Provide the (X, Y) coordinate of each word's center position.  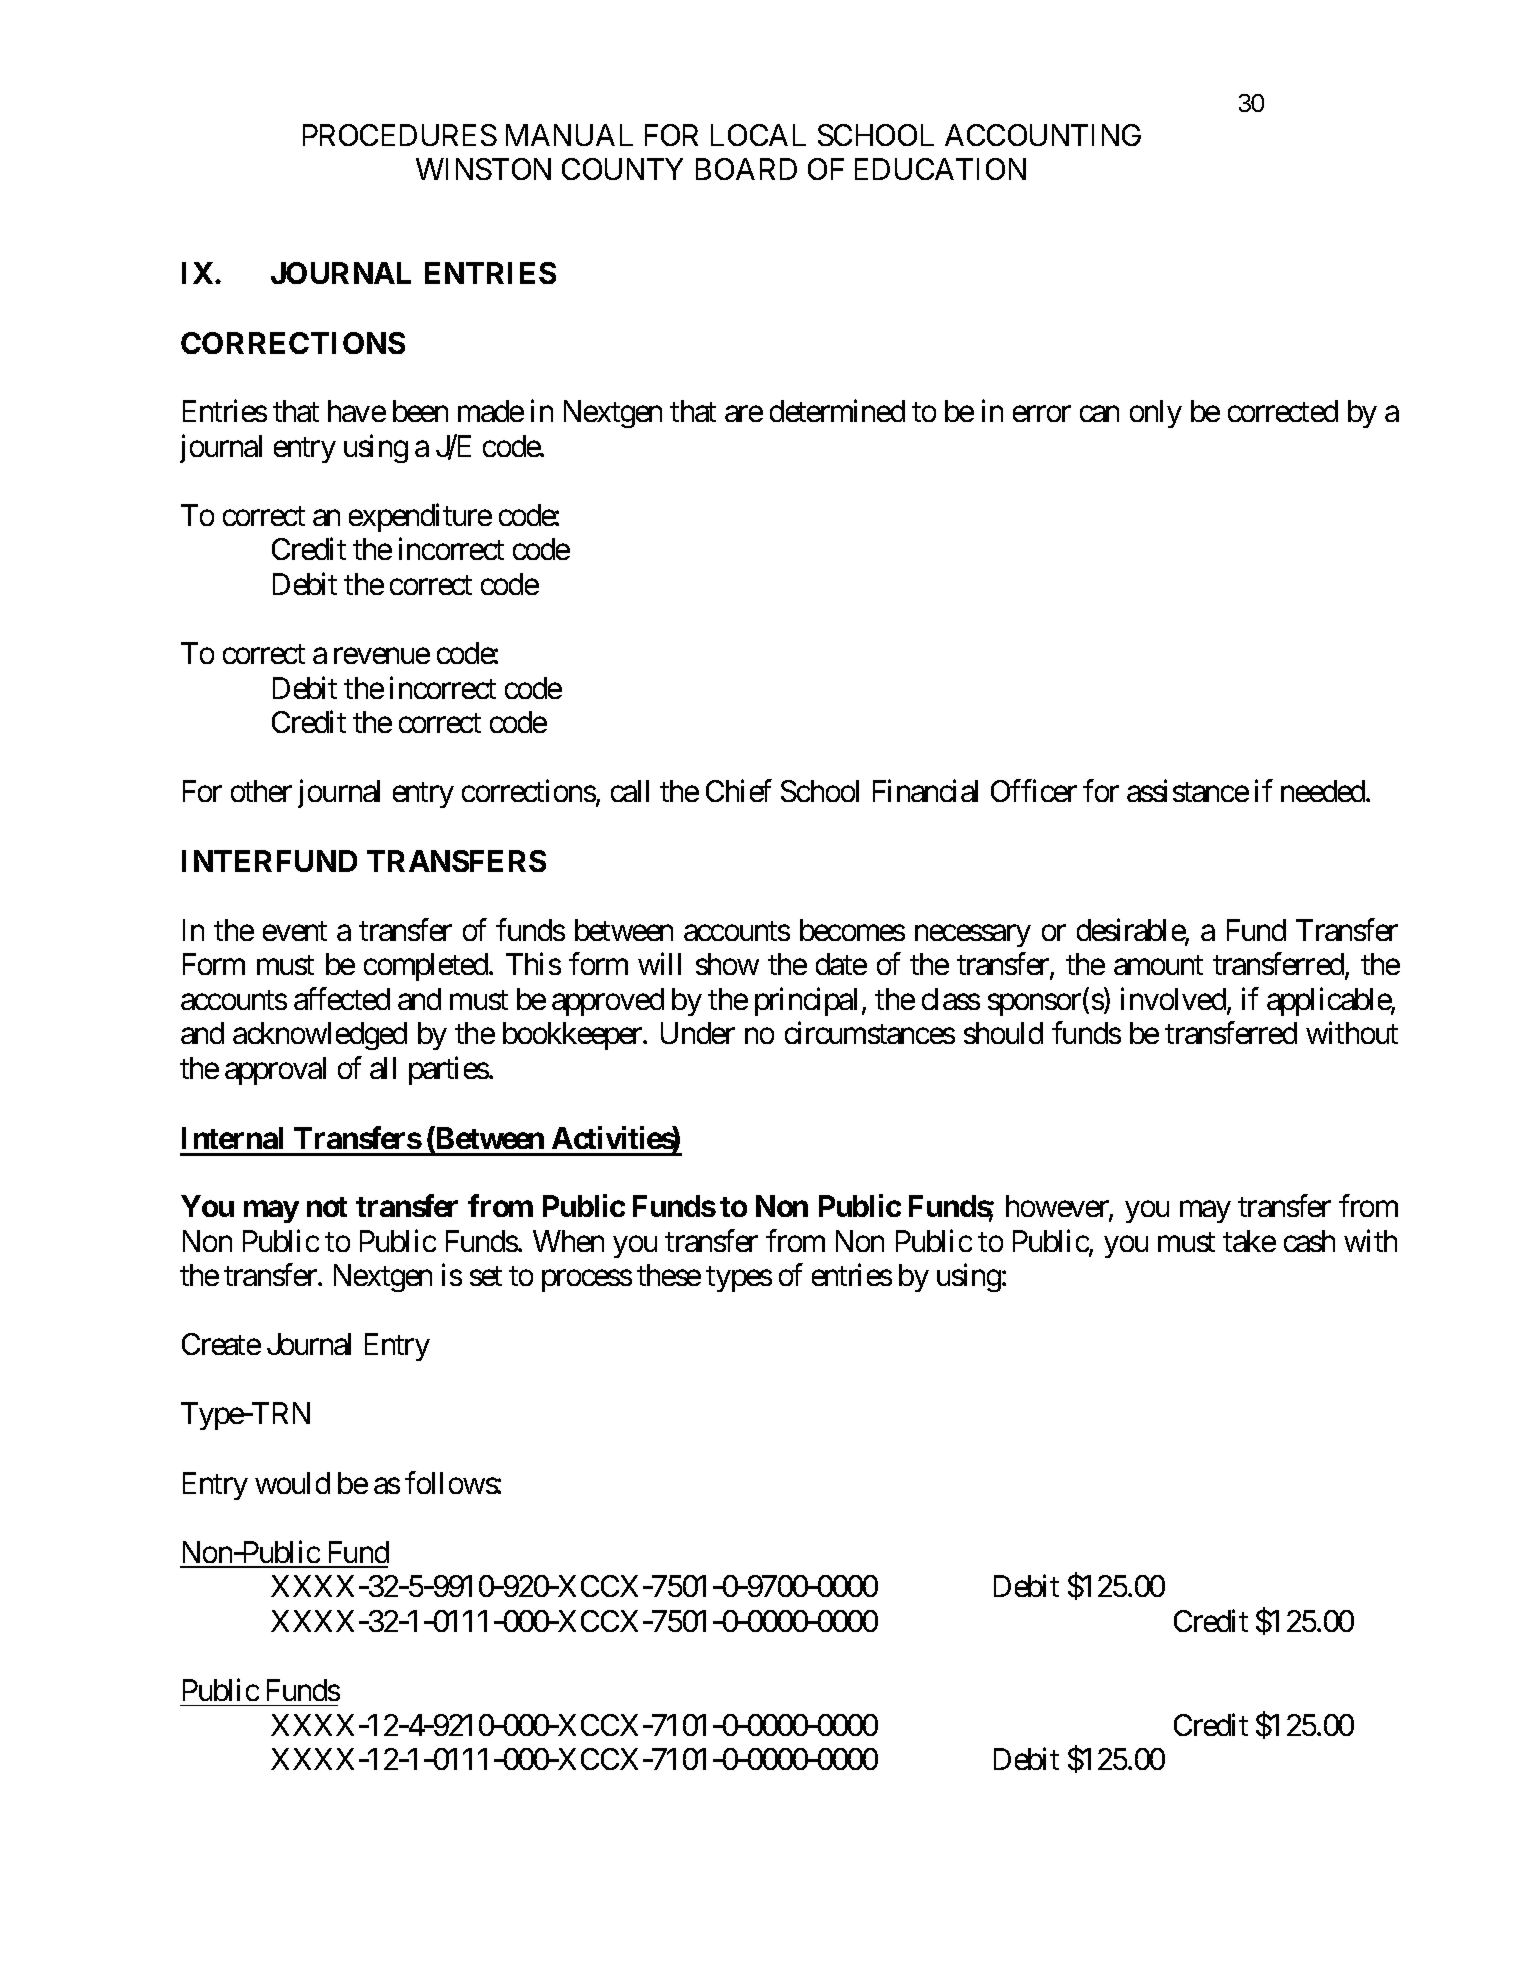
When (568, 1241)
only (1156, 414)
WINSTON (483, 169)
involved (1173, 998)
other (261, 791)
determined (837, 411)
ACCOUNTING (1043, 135)
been (420, 411)
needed (1324, 791)
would (292, 1483)
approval (275, 1071)
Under (698, 1033)
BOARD (746, 169)
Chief (738, 791)
